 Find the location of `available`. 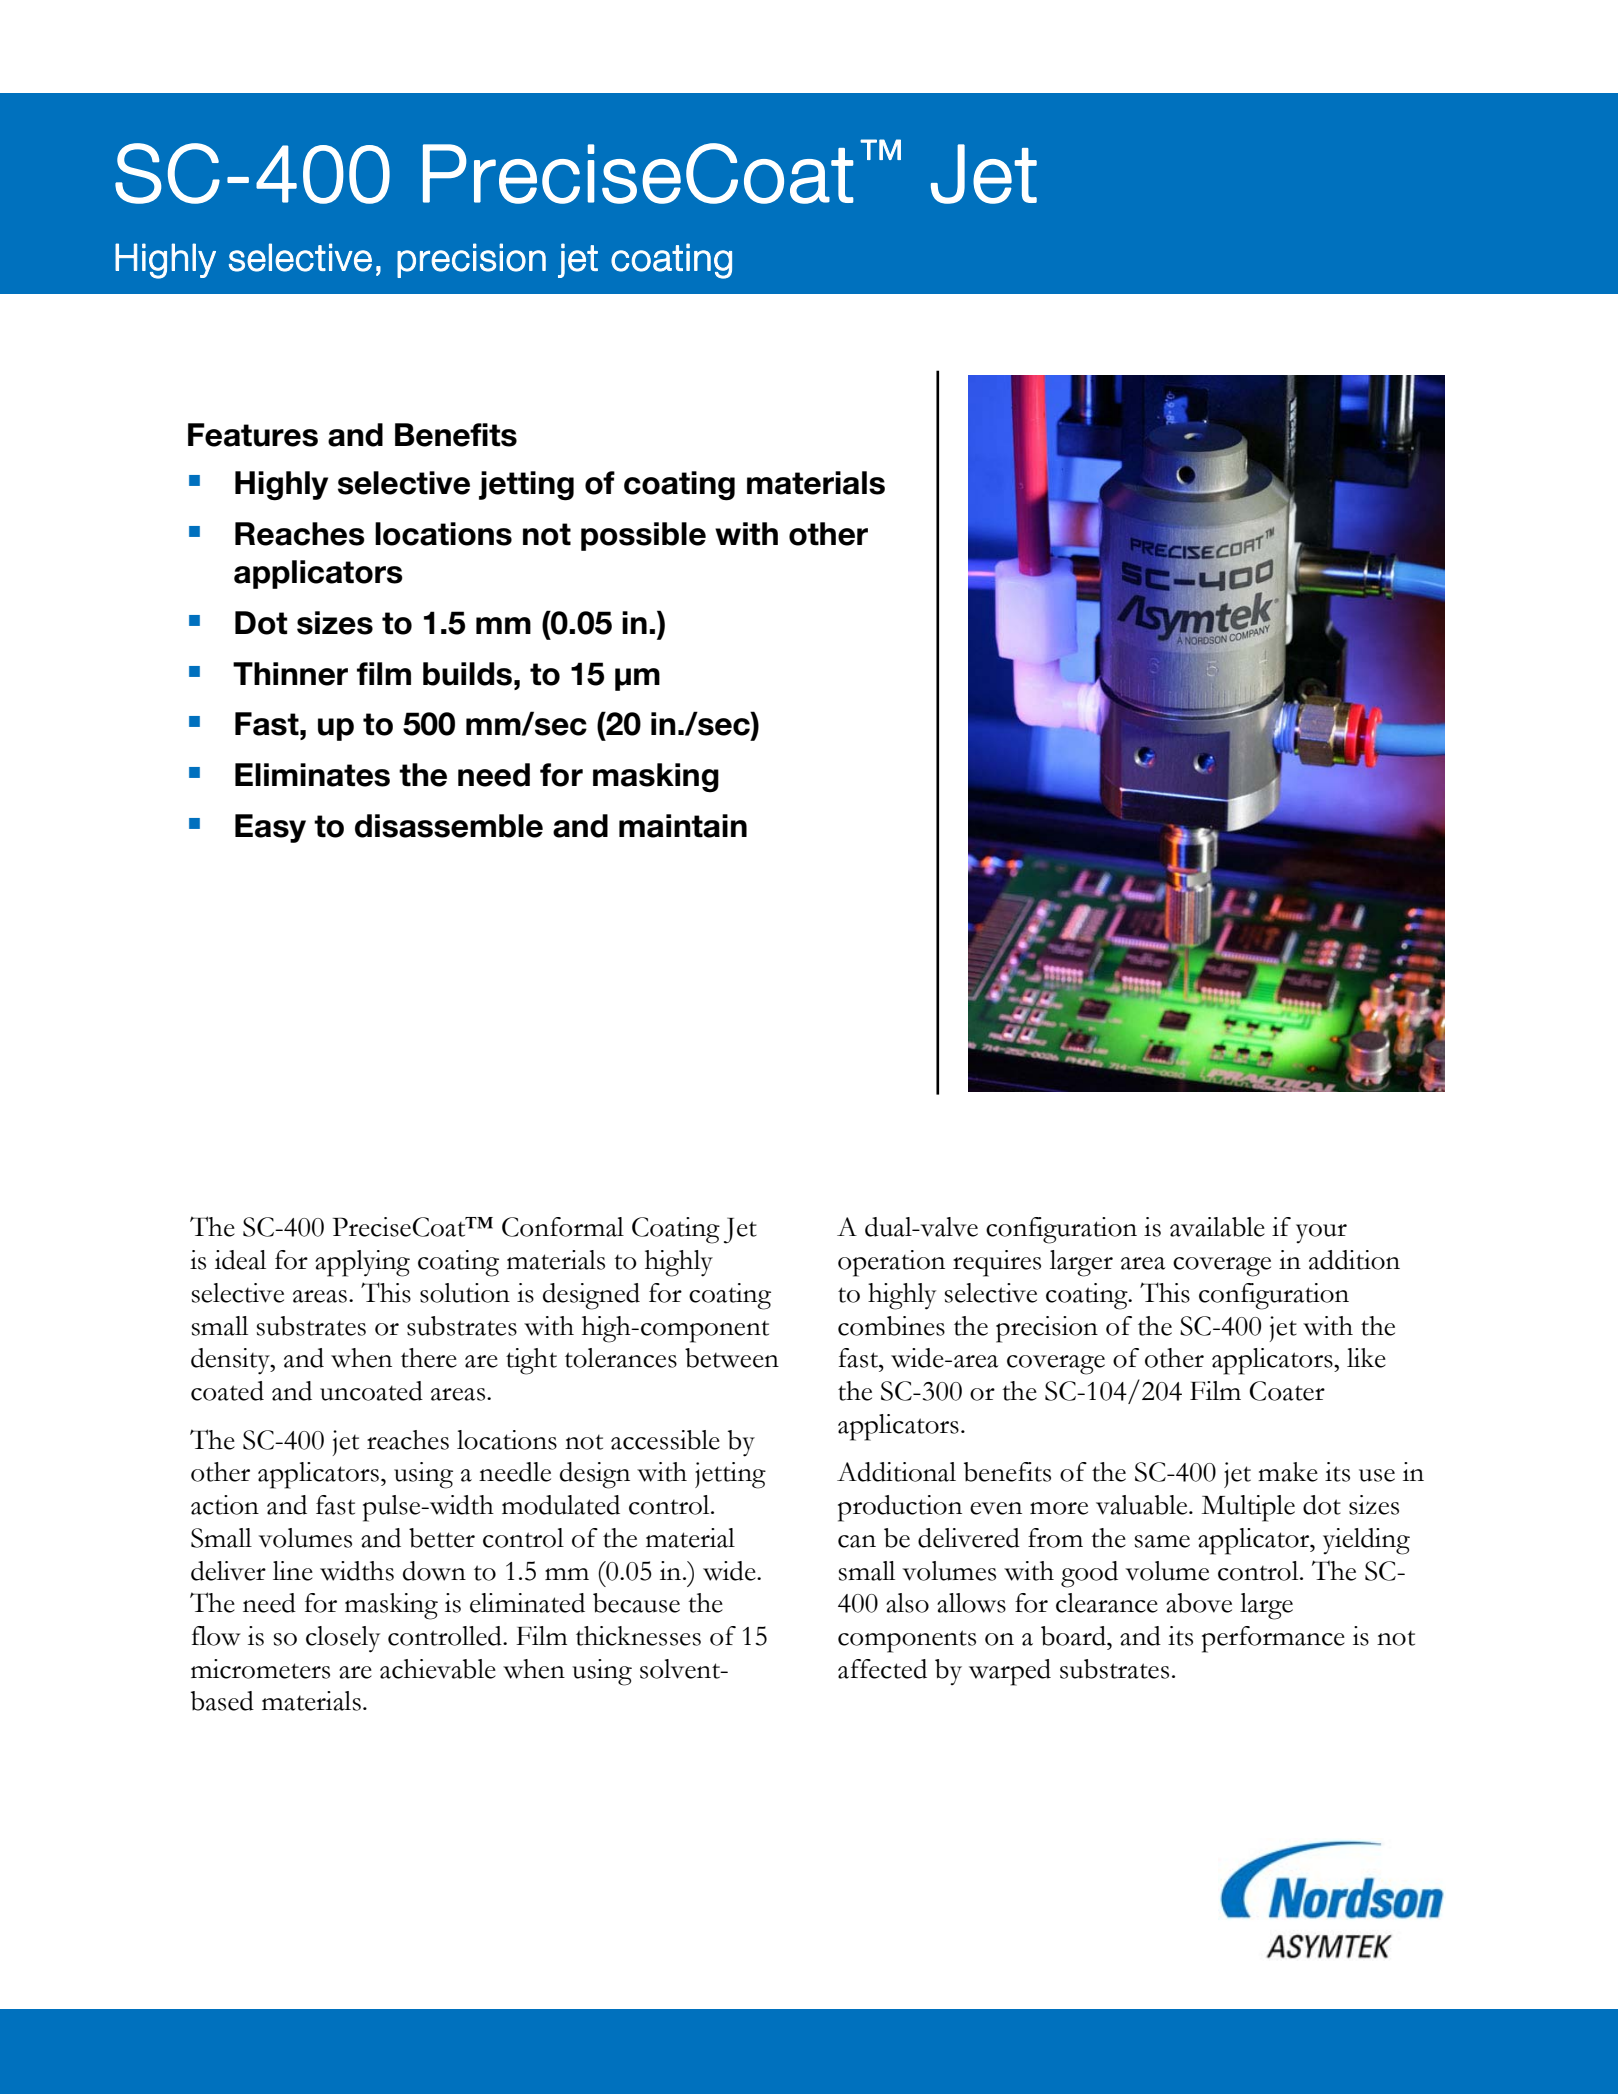

available is located at coordinates (1217, 1227).
